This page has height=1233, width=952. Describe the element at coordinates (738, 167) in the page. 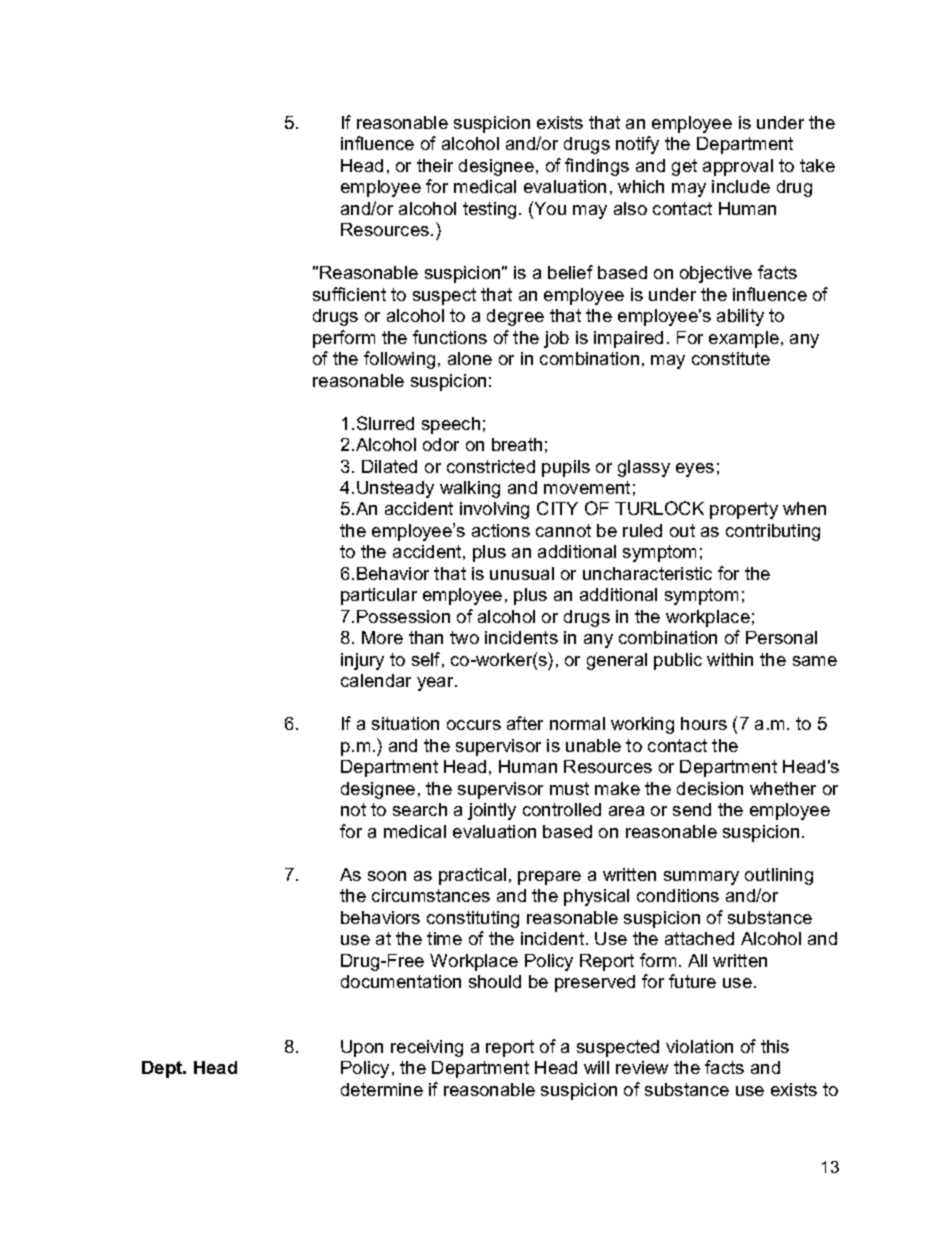

I see `approval` at that location.
